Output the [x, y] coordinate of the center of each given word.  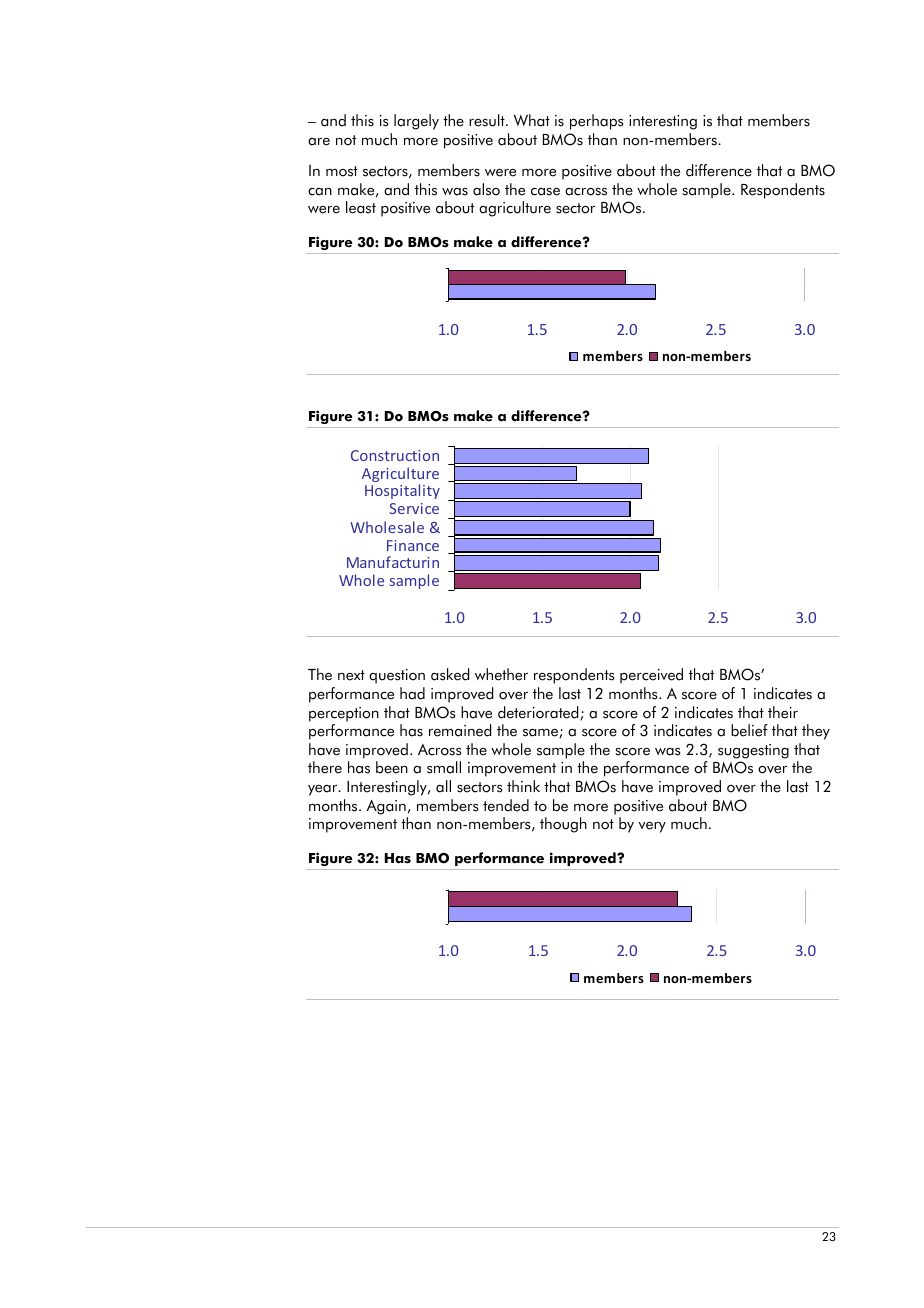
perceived [651, 676]
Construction [395, 455]
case [545, 192]
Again [386, 807]
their [783, 712]
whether [501, 674]
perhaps [596, 122]
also [486, 189]
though [563, 825]
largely [416, 122]
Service [414, 508]
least [361, 207]
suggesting [753, 751]
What [532, 120]
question [397, 676]
